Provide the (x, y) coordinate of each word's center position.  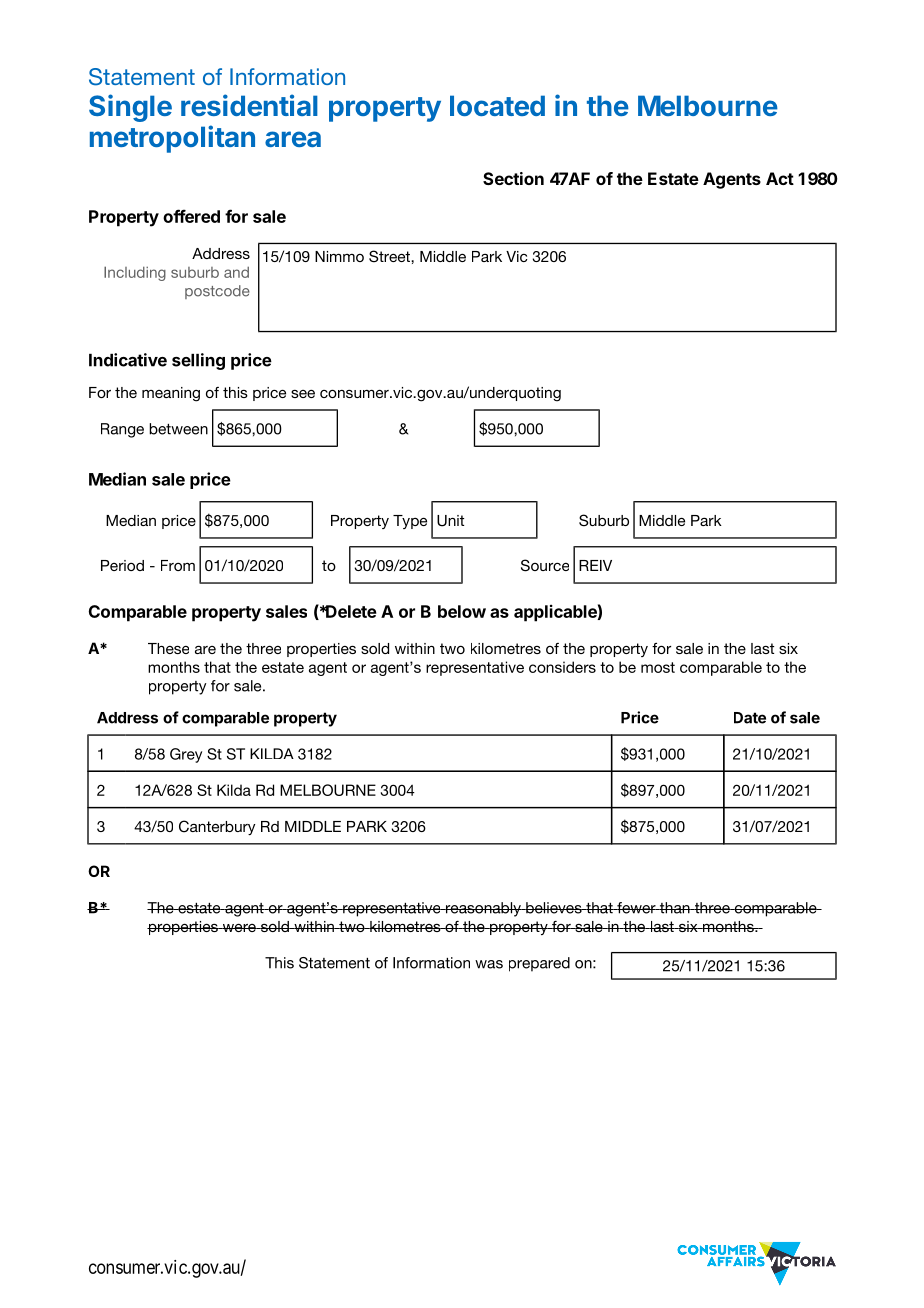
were (239, 928)
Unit (450, 521)
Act (780, 178)
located (497, 105)
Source (545, 565)
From (178, 565)
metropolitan (172, 139)
